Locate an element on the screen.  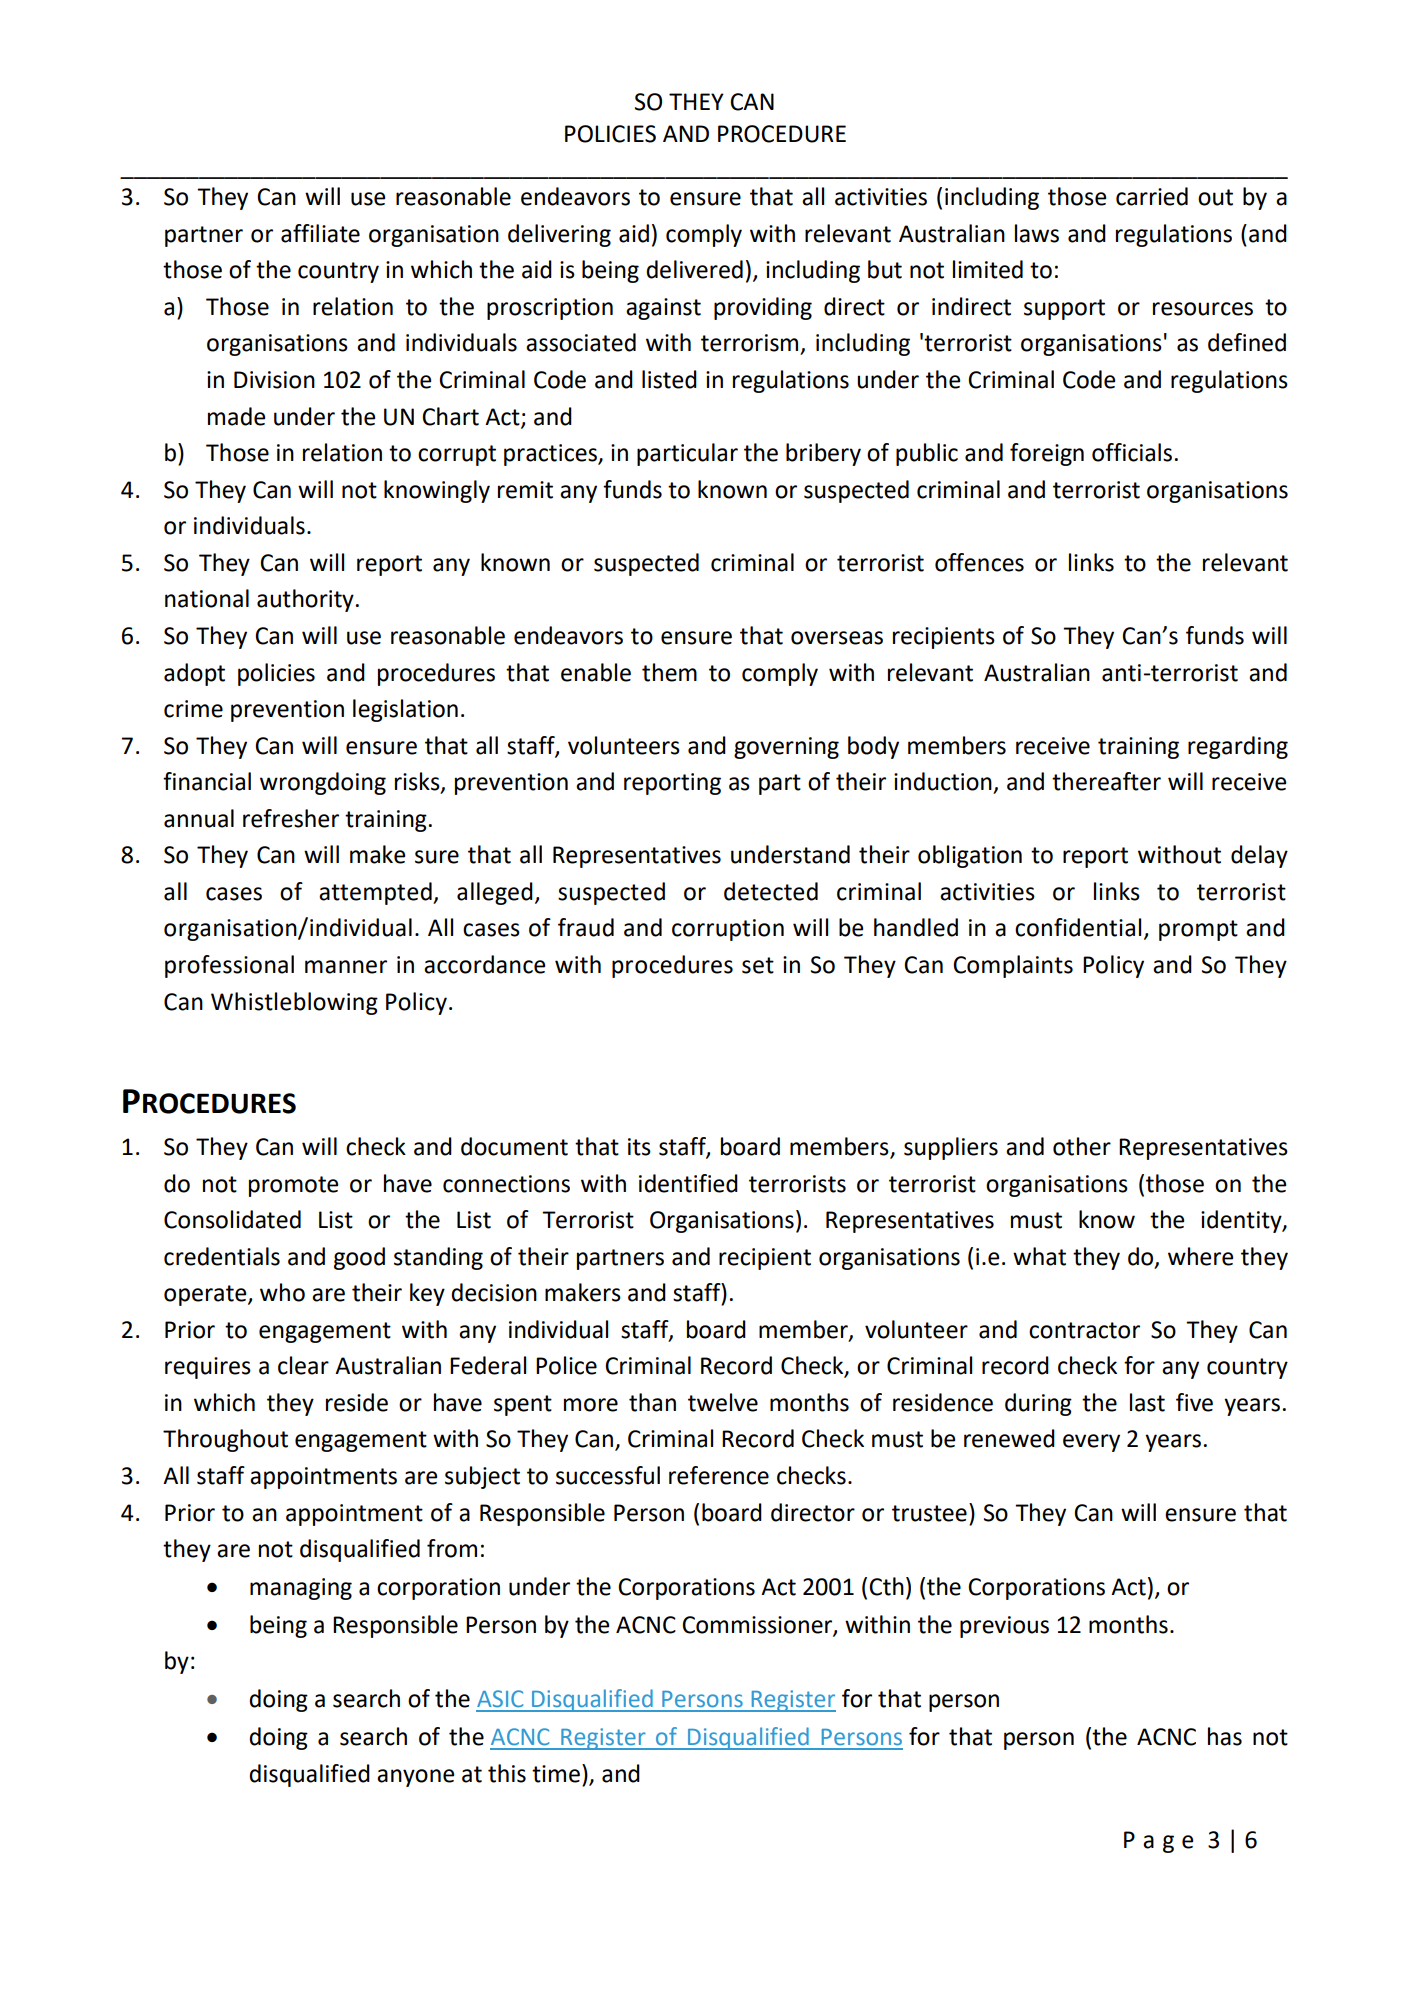
has is located at coordinates (1225, 1736).
